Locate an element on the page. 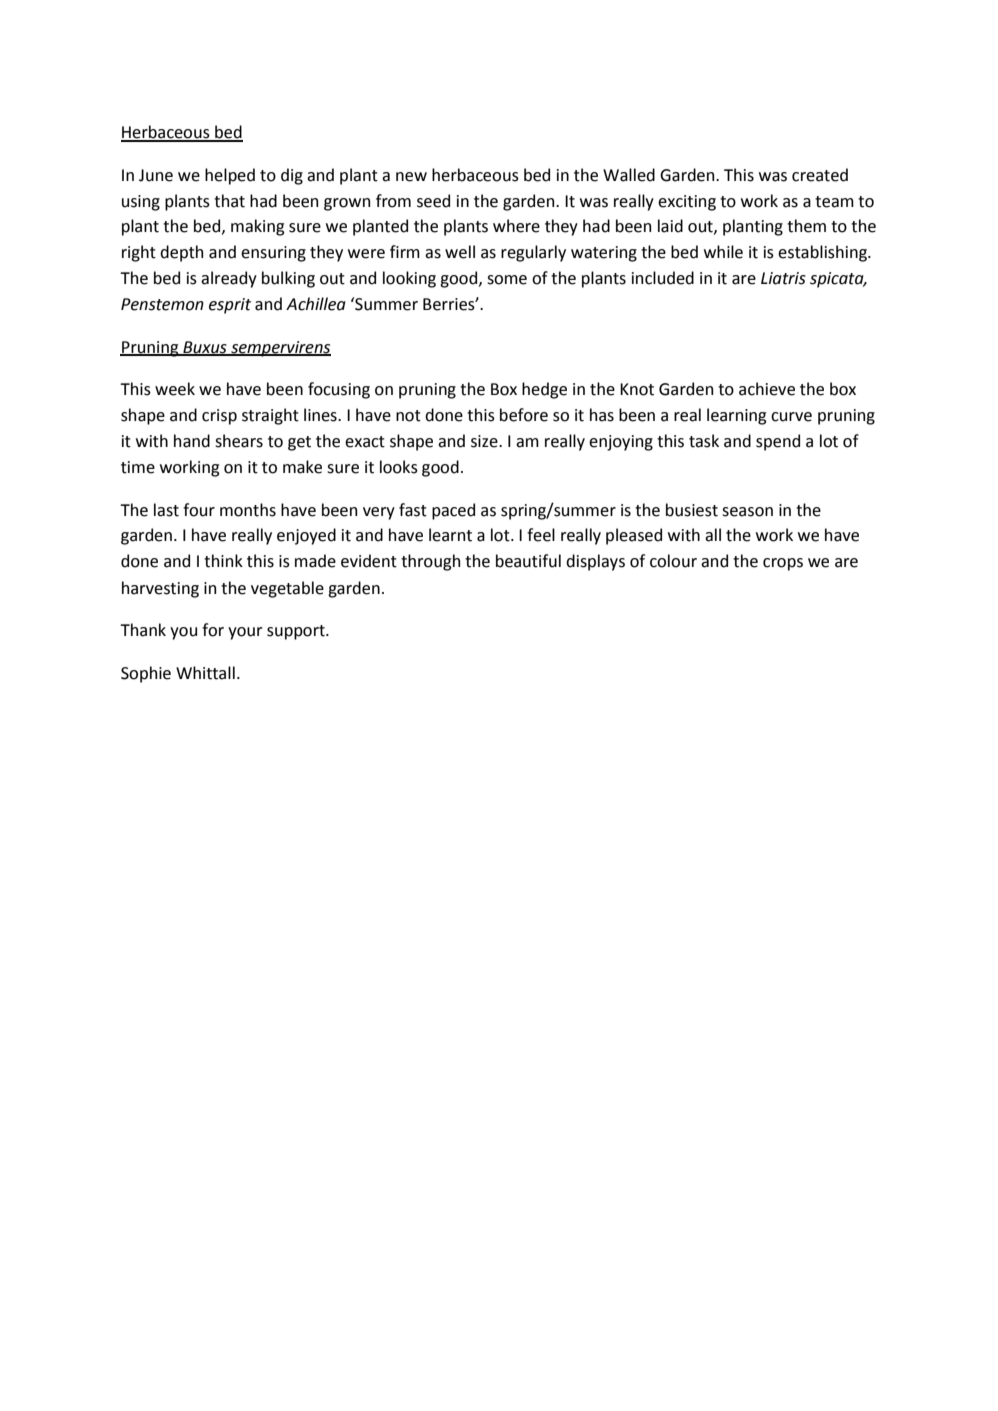 This document has height=1411, width=998. your is located at coordinates (245, 633).
